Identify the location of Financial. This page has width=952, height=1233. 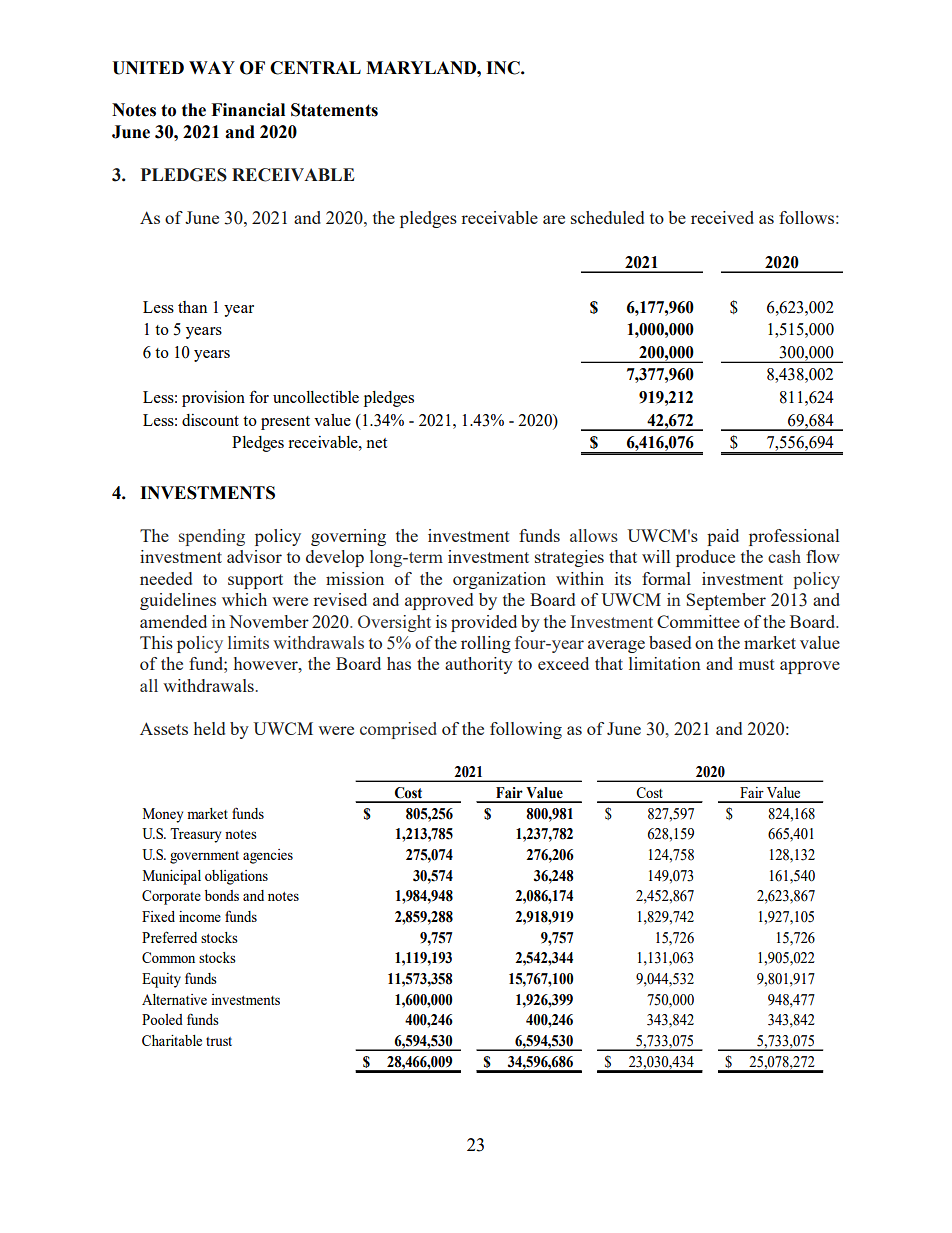
(248, 110).
